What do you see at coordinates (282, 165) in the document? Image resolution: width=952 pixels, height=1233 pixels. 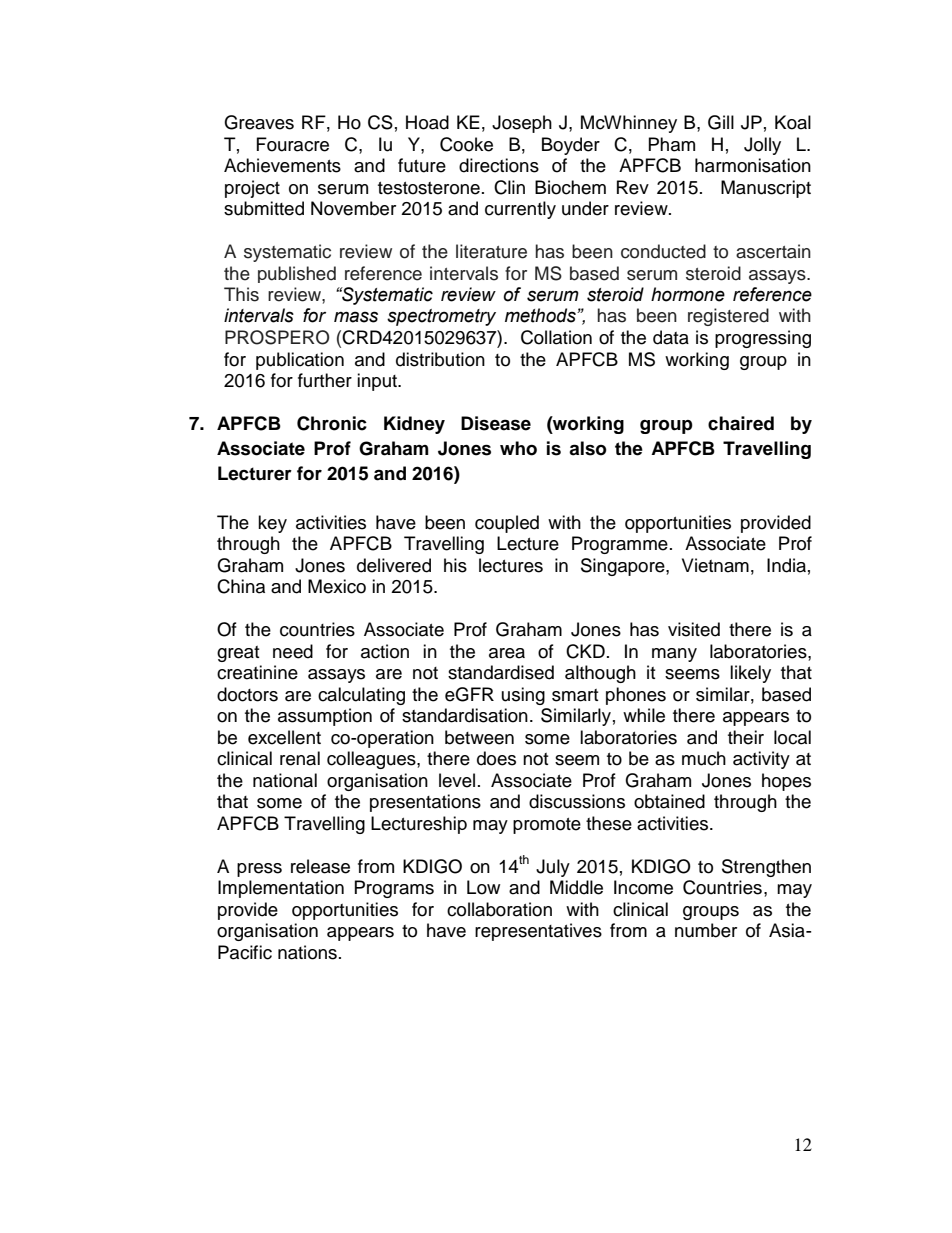 I see `Achievements` at bounding box center [282, 165].
